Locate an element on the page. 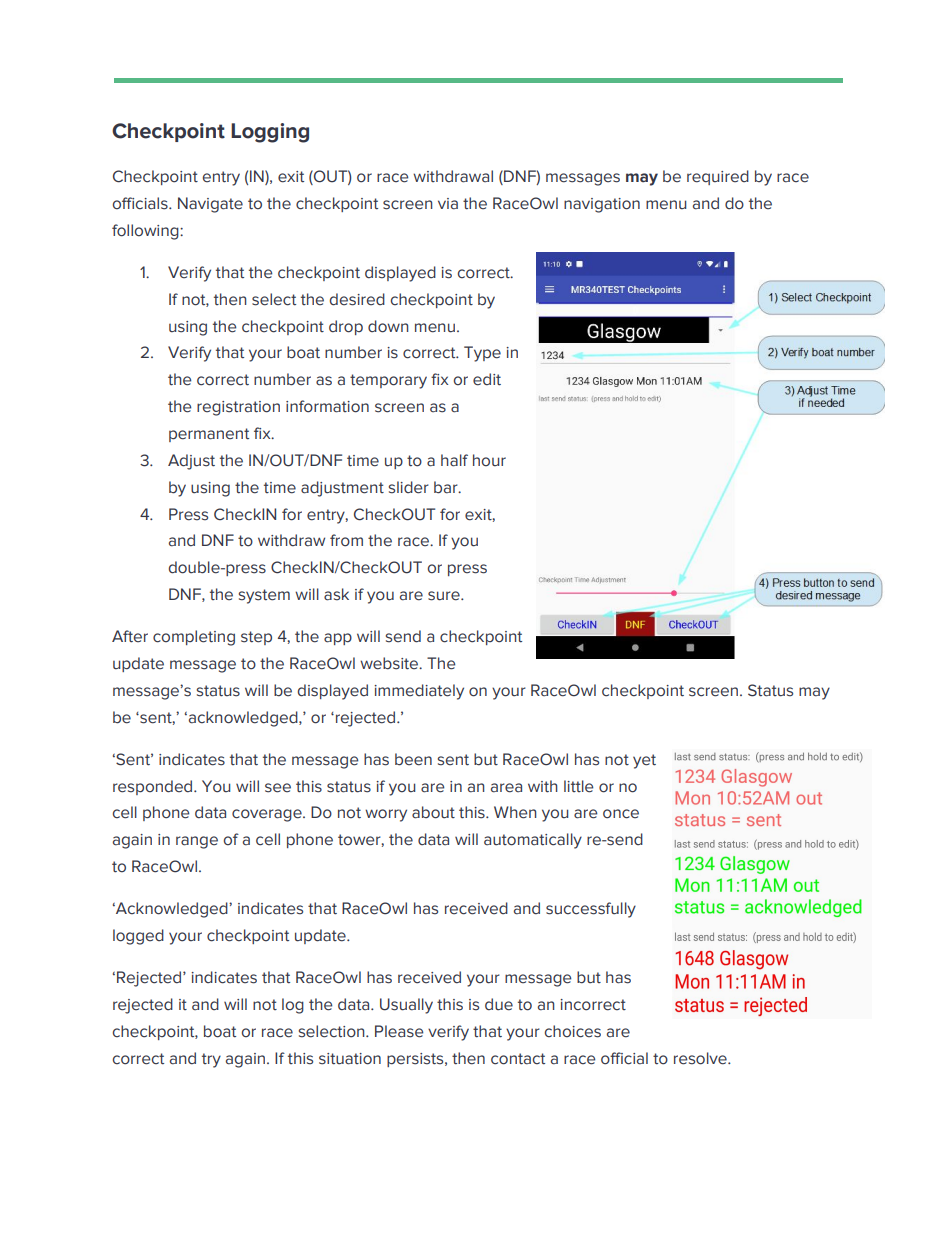  been is located at coordinates (413, 759).
